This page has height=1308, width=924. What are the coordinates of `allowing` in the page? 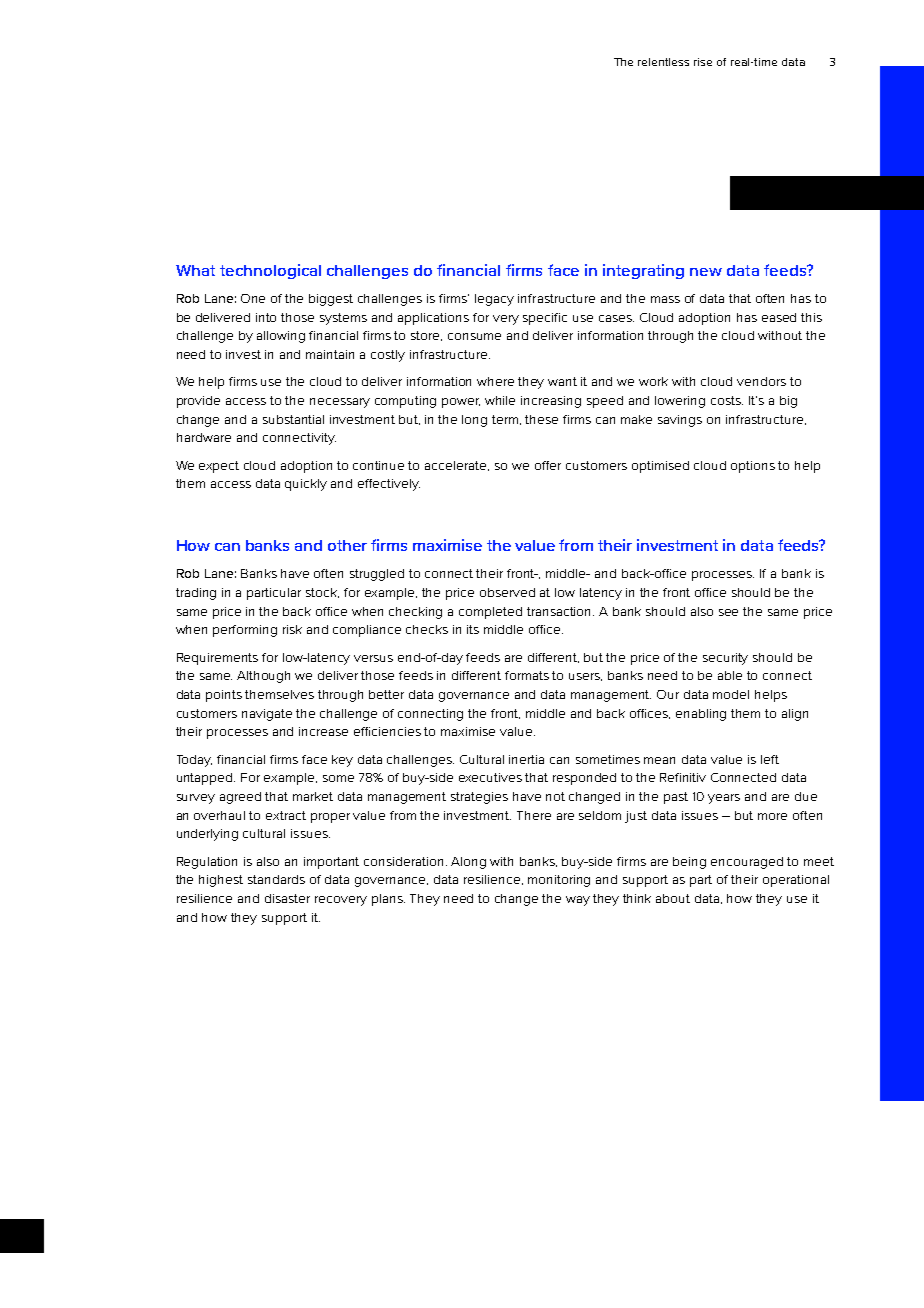 It's located at (281, 337).
